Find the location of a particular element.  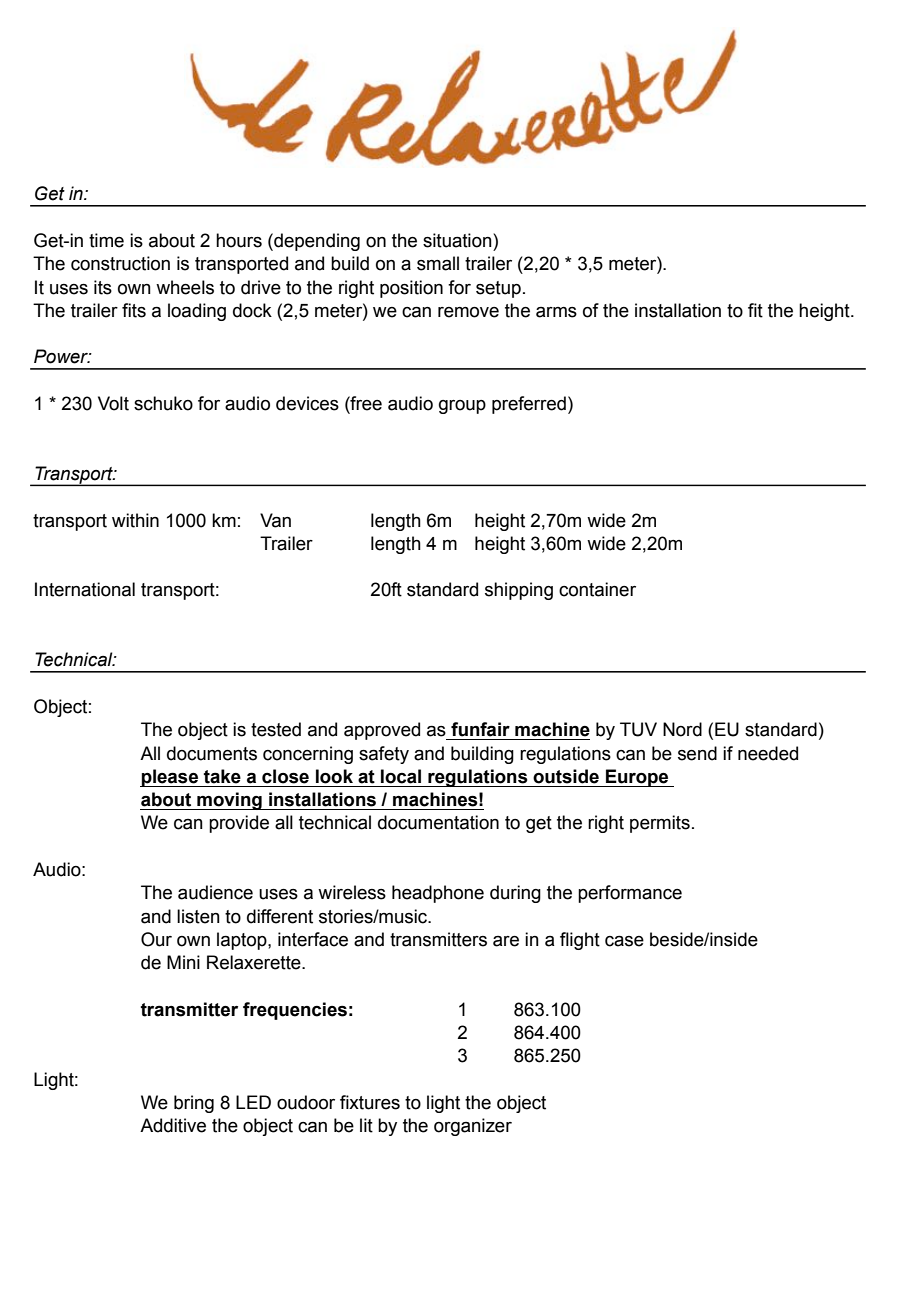

arms is located at coordinates (556, 312).
